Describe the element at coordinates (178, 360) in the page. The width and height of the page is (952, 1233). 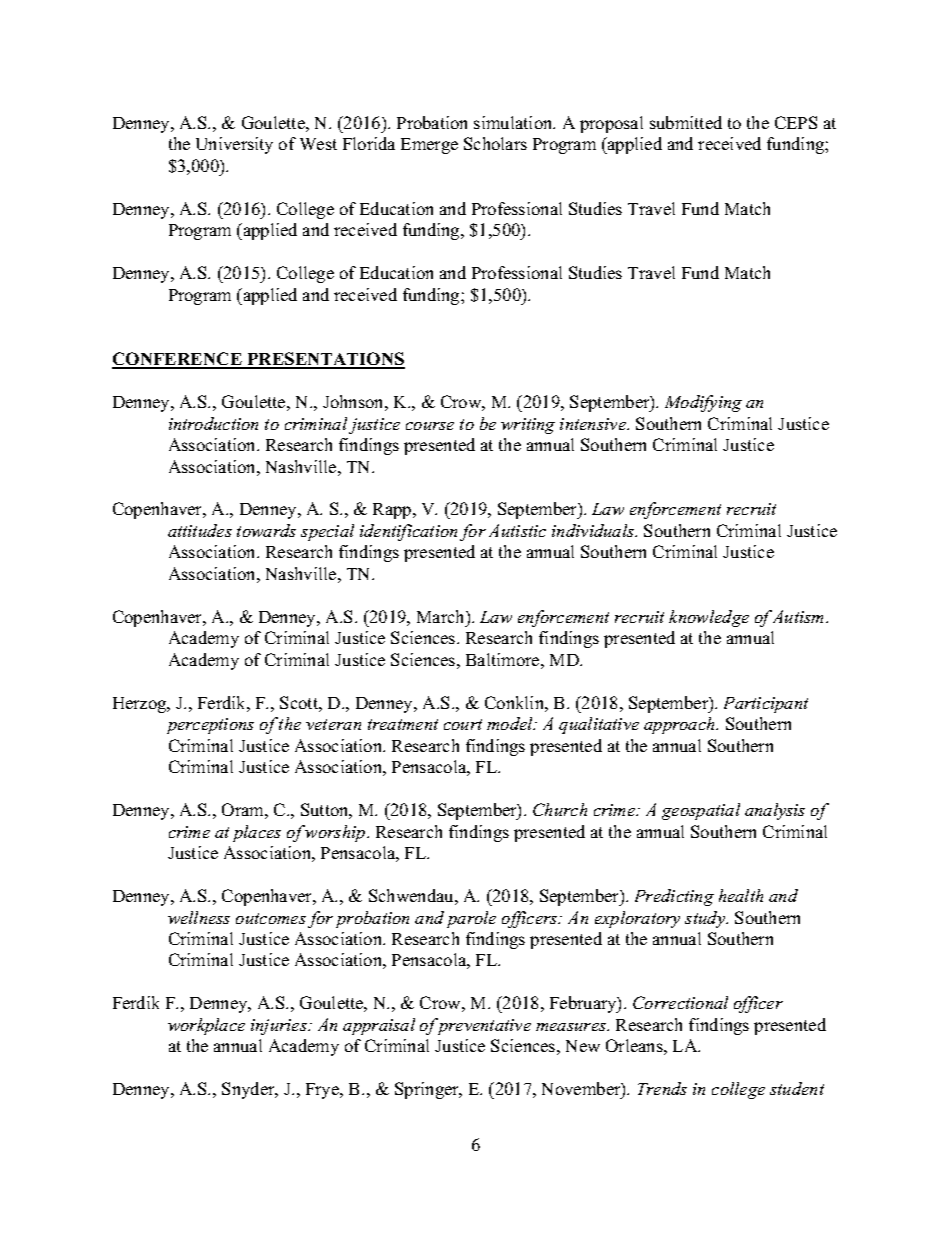
I see `CONFERENCE` at that location.
